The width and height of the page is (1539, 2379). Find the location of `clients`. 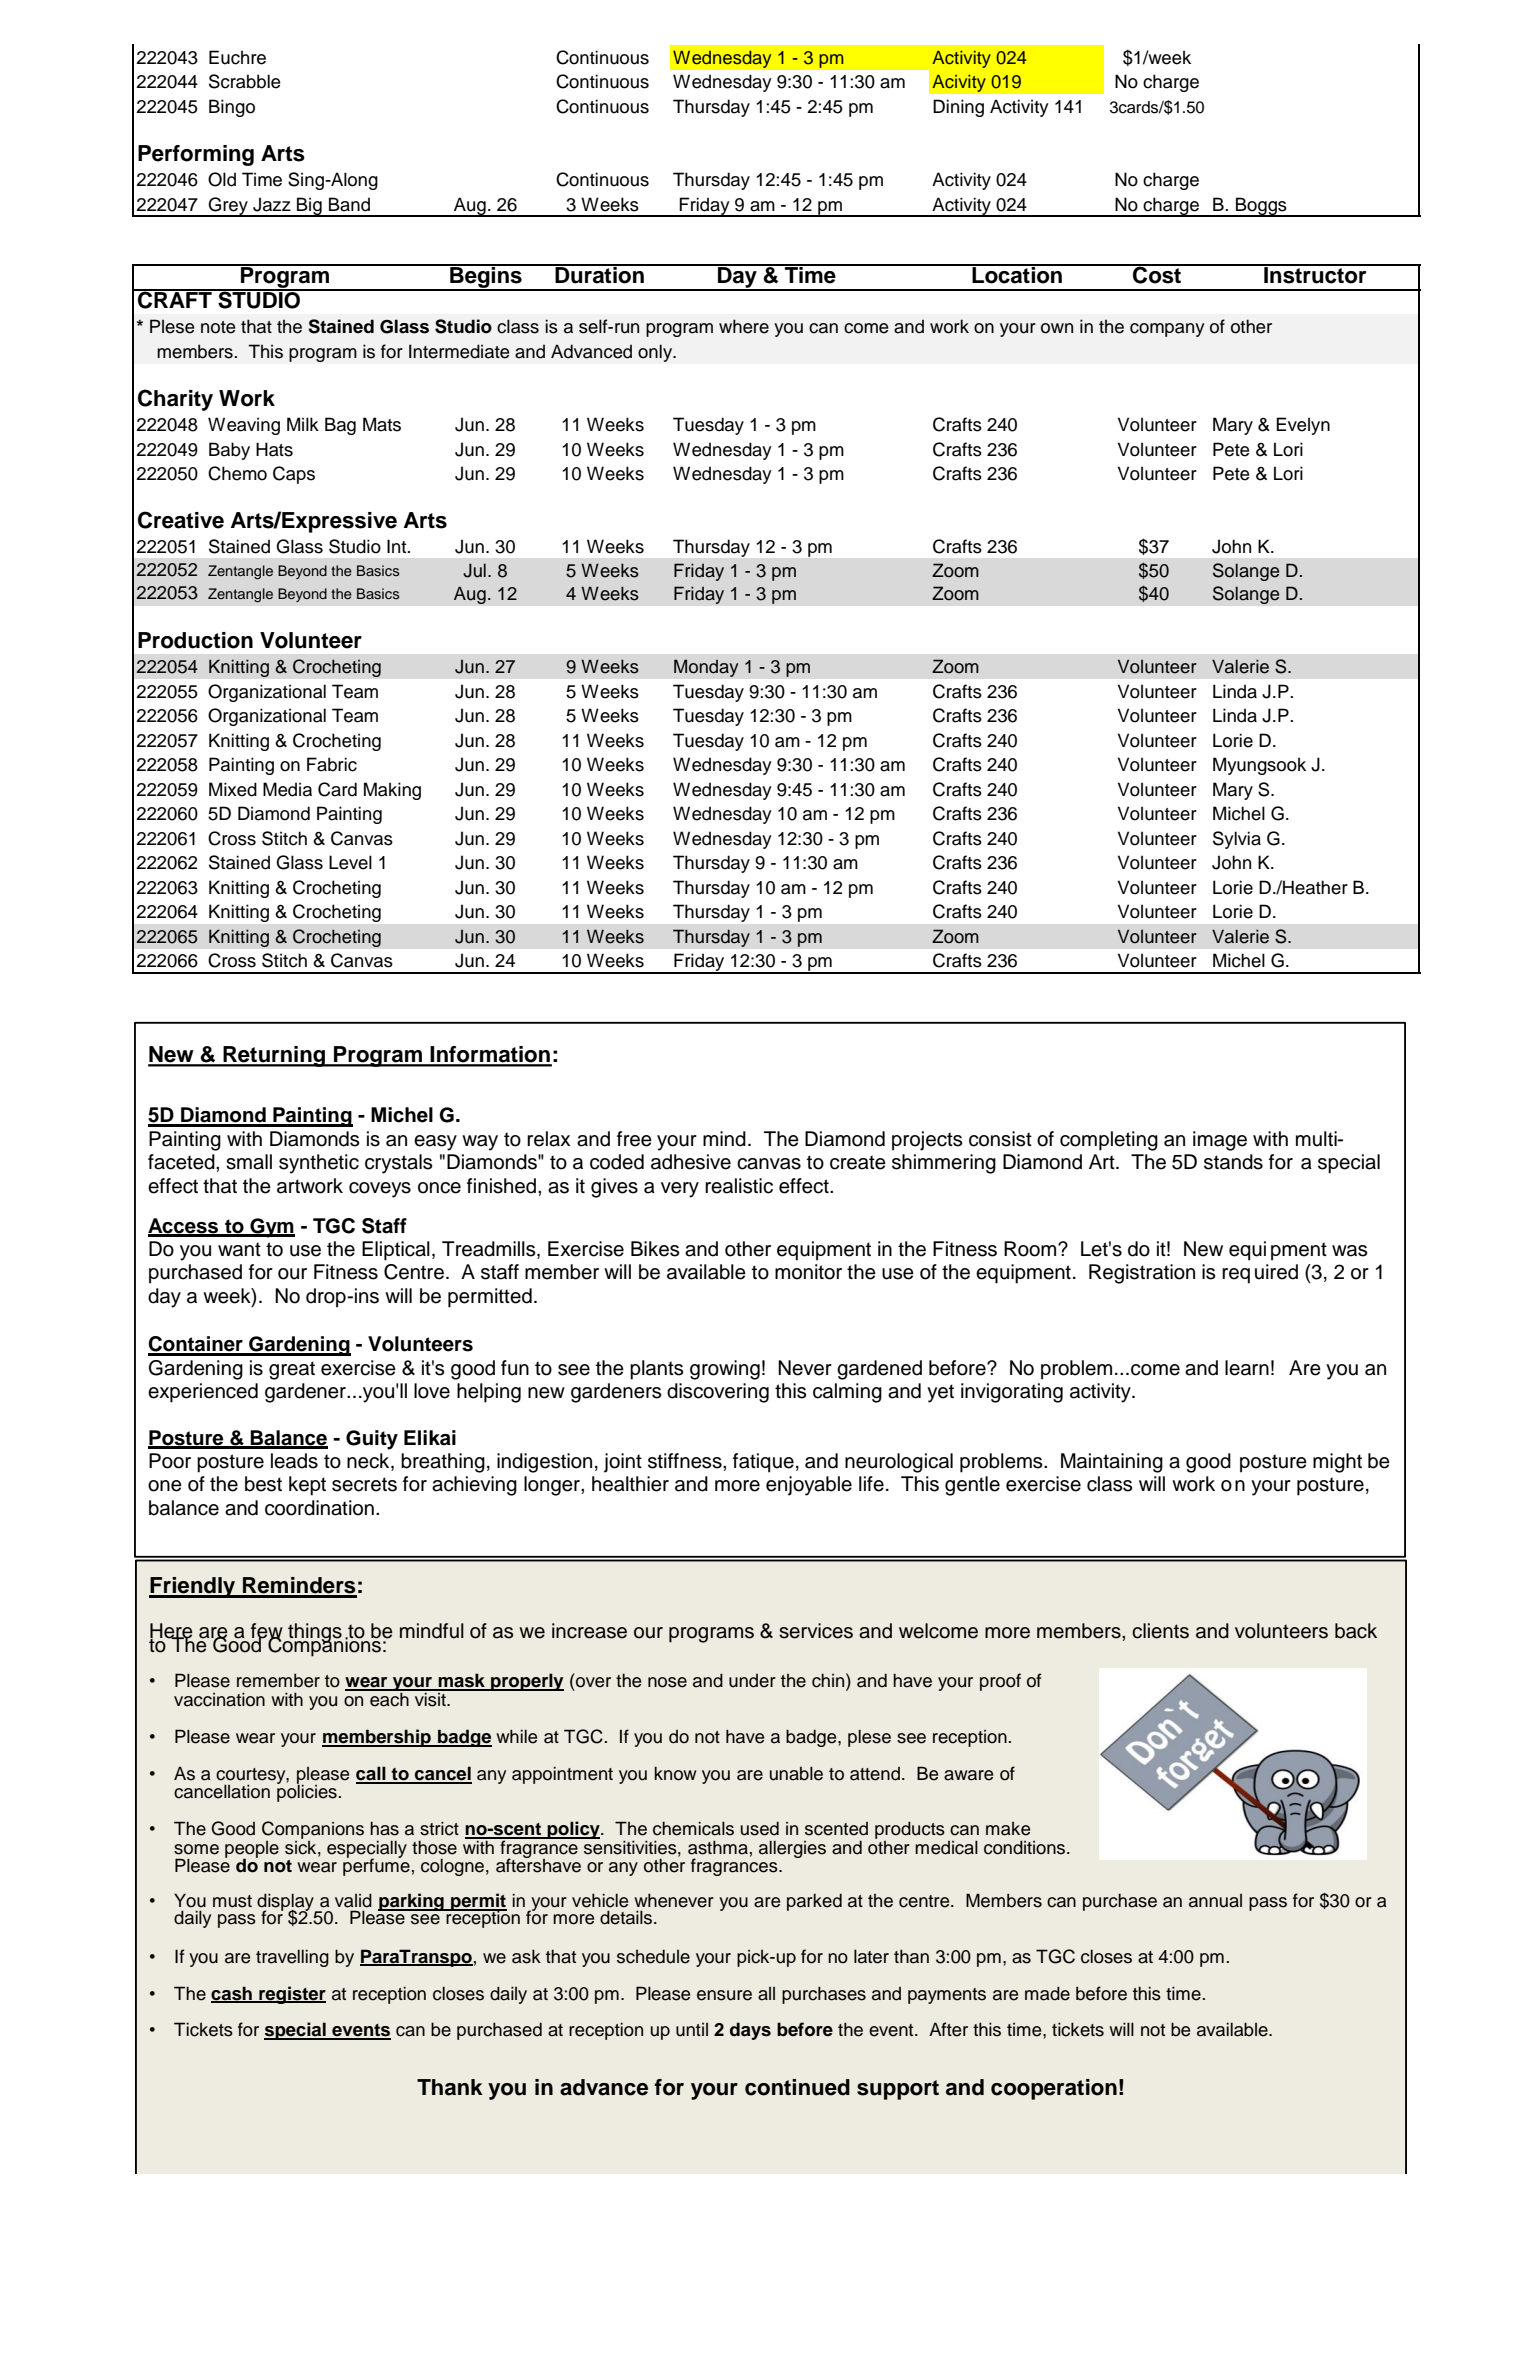

clients is located at coordinates (1160, 1631).
